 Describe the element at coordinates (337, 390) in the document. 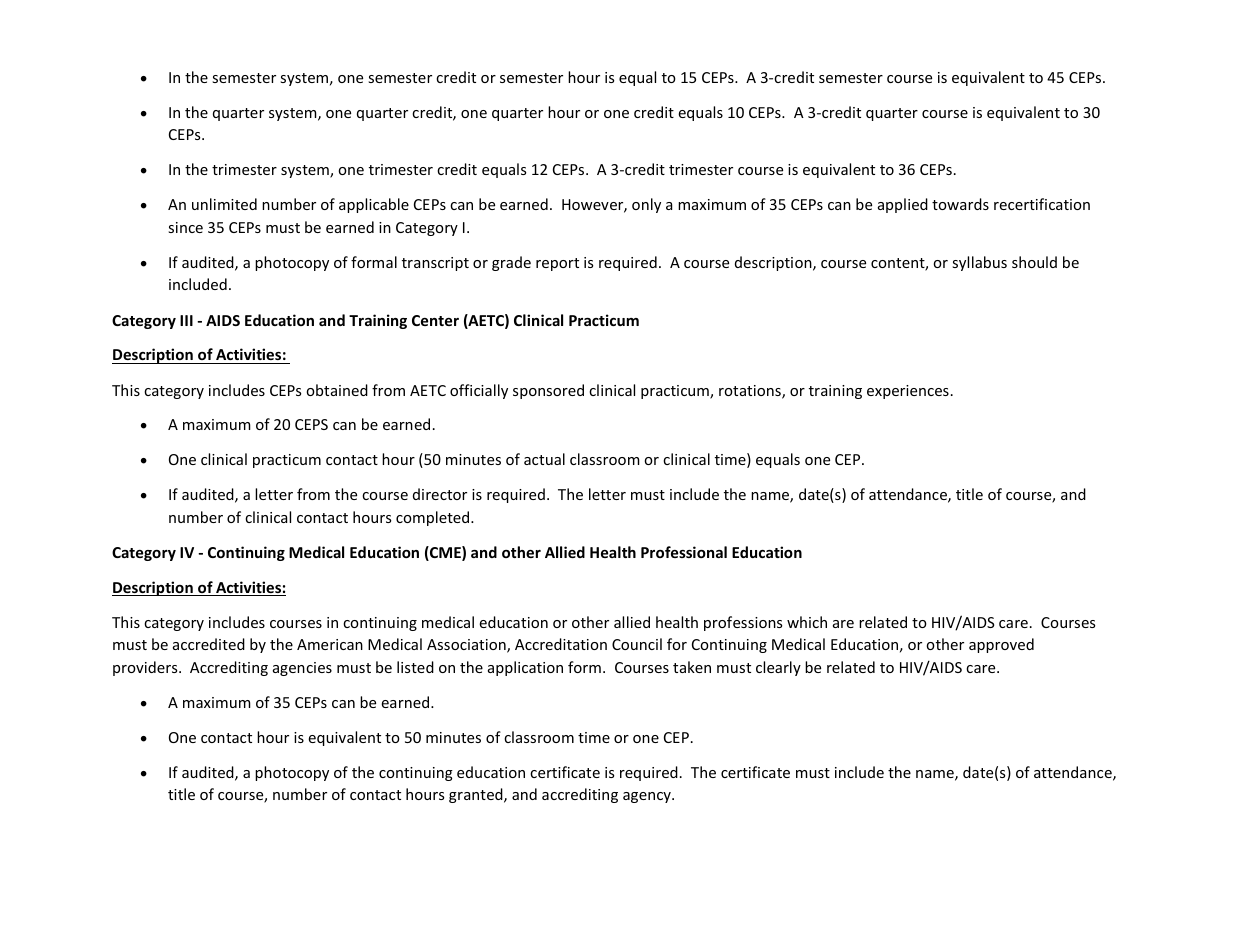

I see `obtained` at that location.
